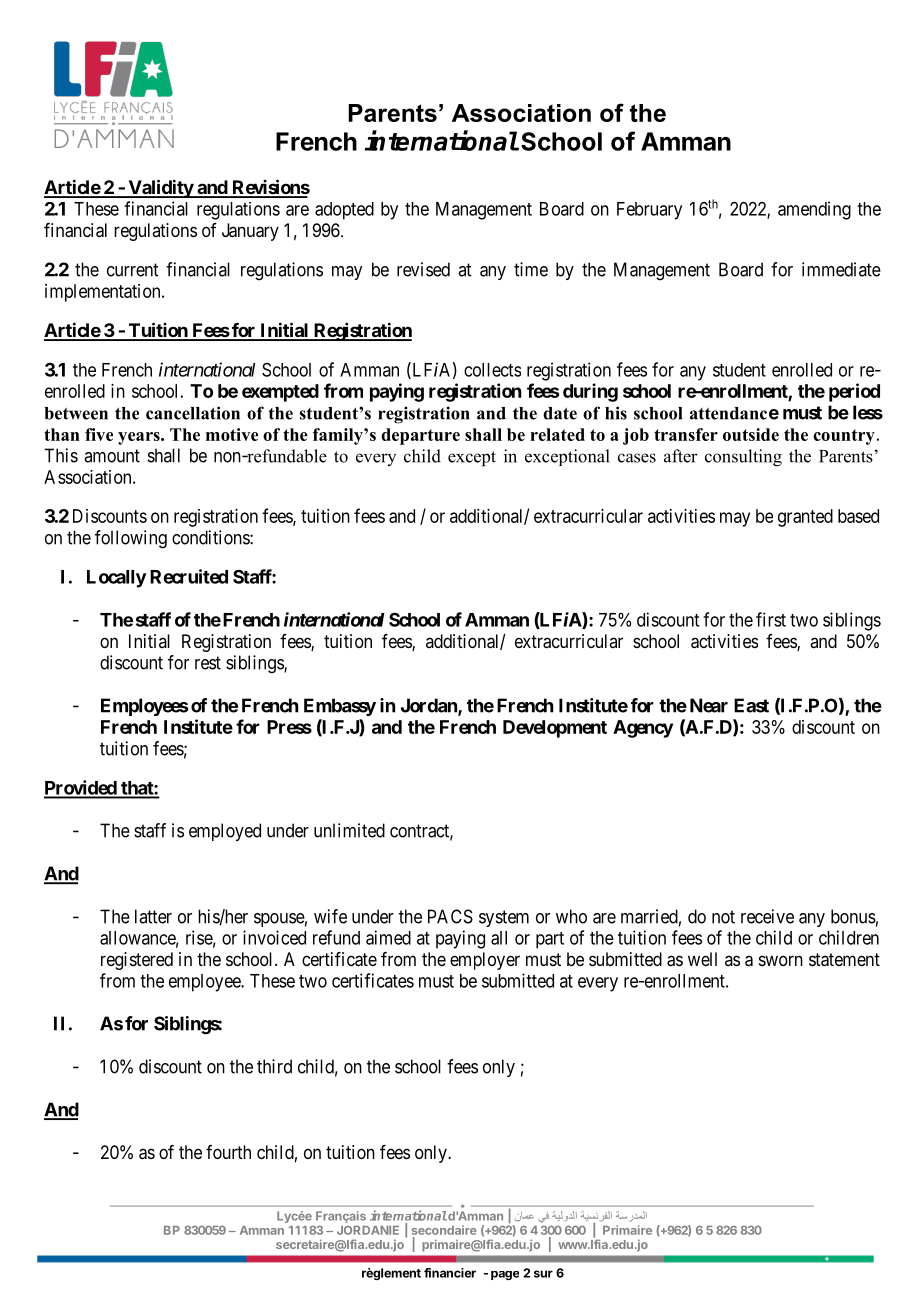 The height and width of the screenshot is (1308, 924). Describe the element at coordinates (225, 832) in the screenshot. I see `employed` at that location.
